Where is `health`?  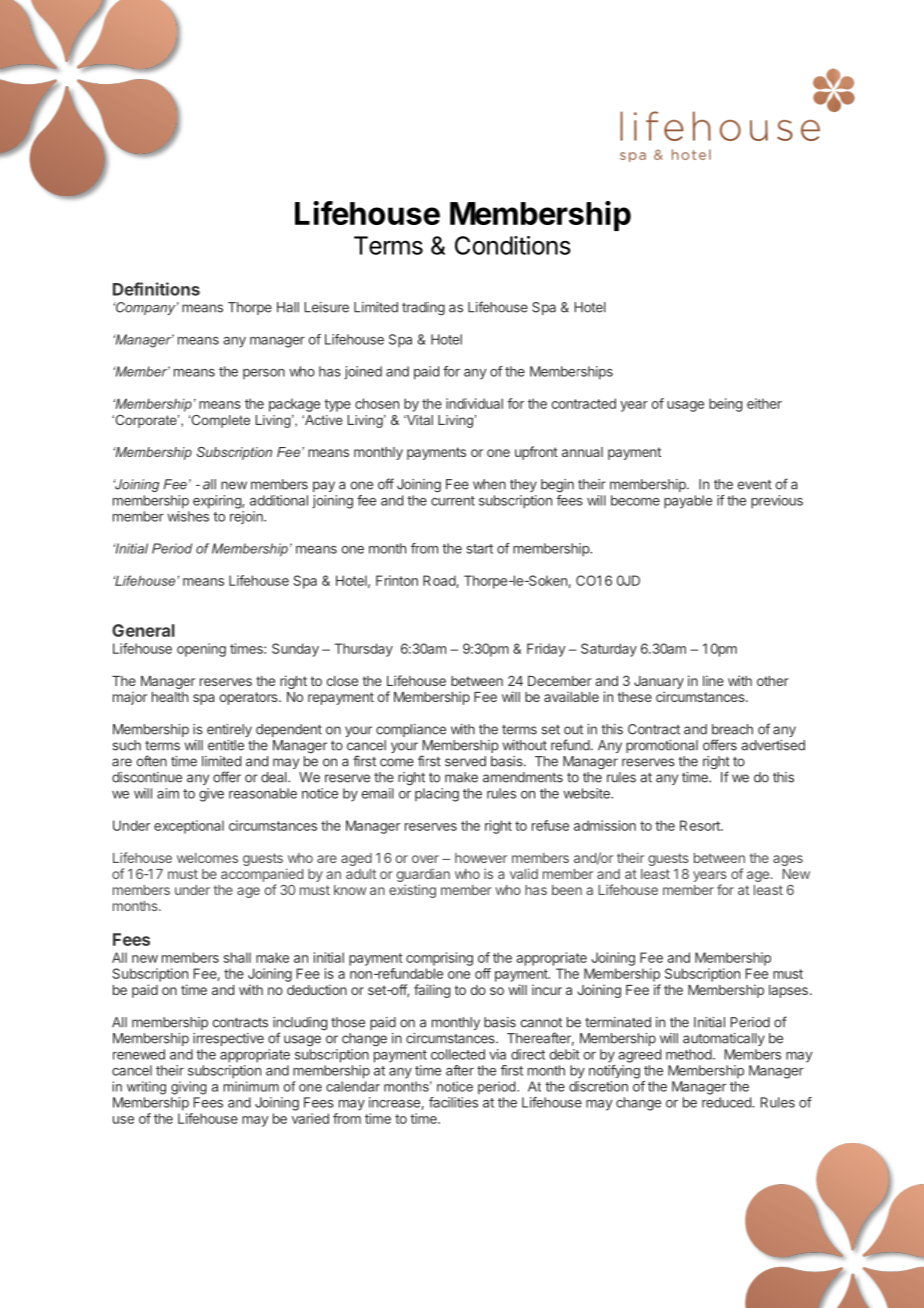 health is located at coordinates (170, 697).
